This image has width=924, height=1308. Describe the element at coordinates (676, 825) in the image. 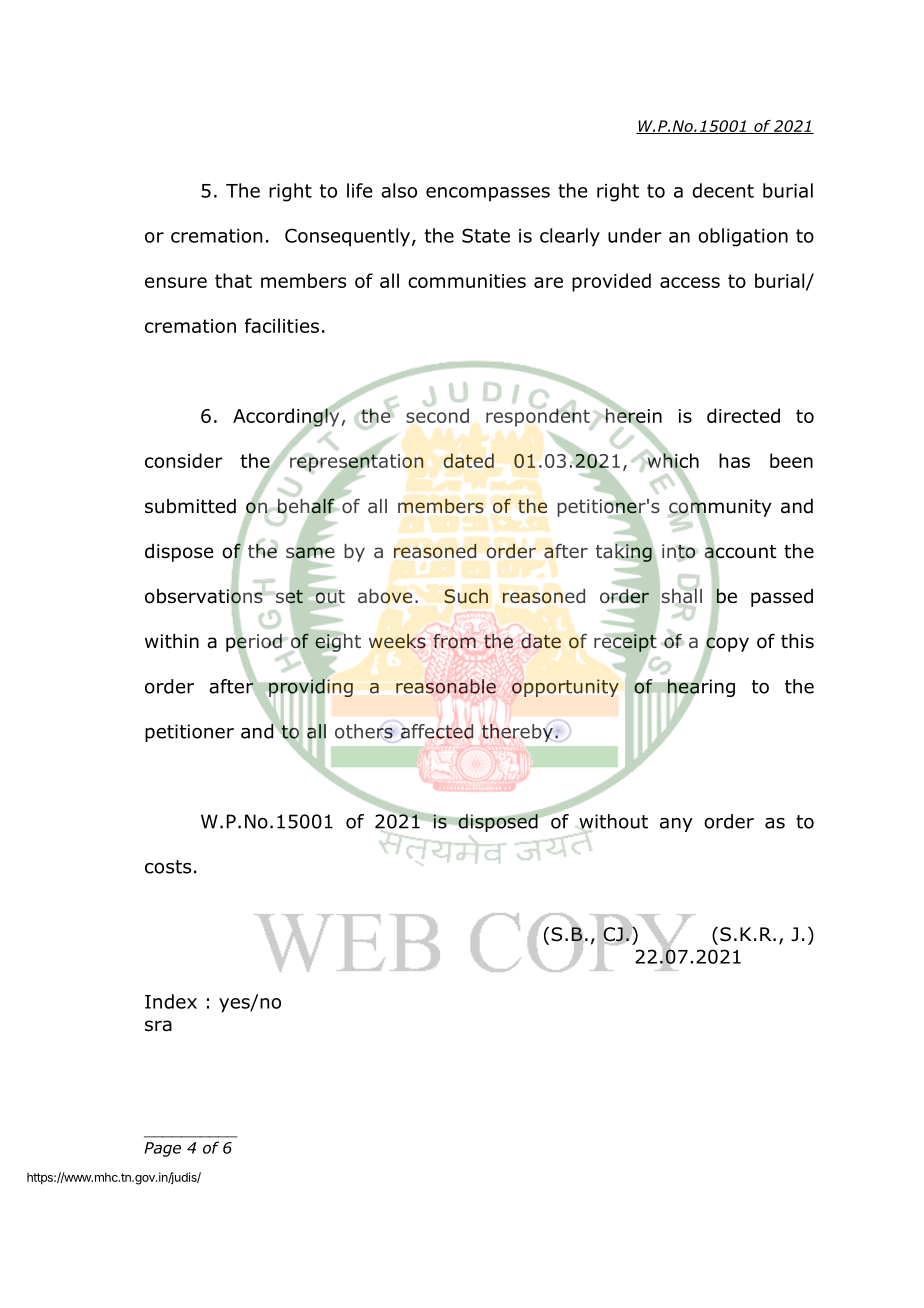

I see `any` at that location.
